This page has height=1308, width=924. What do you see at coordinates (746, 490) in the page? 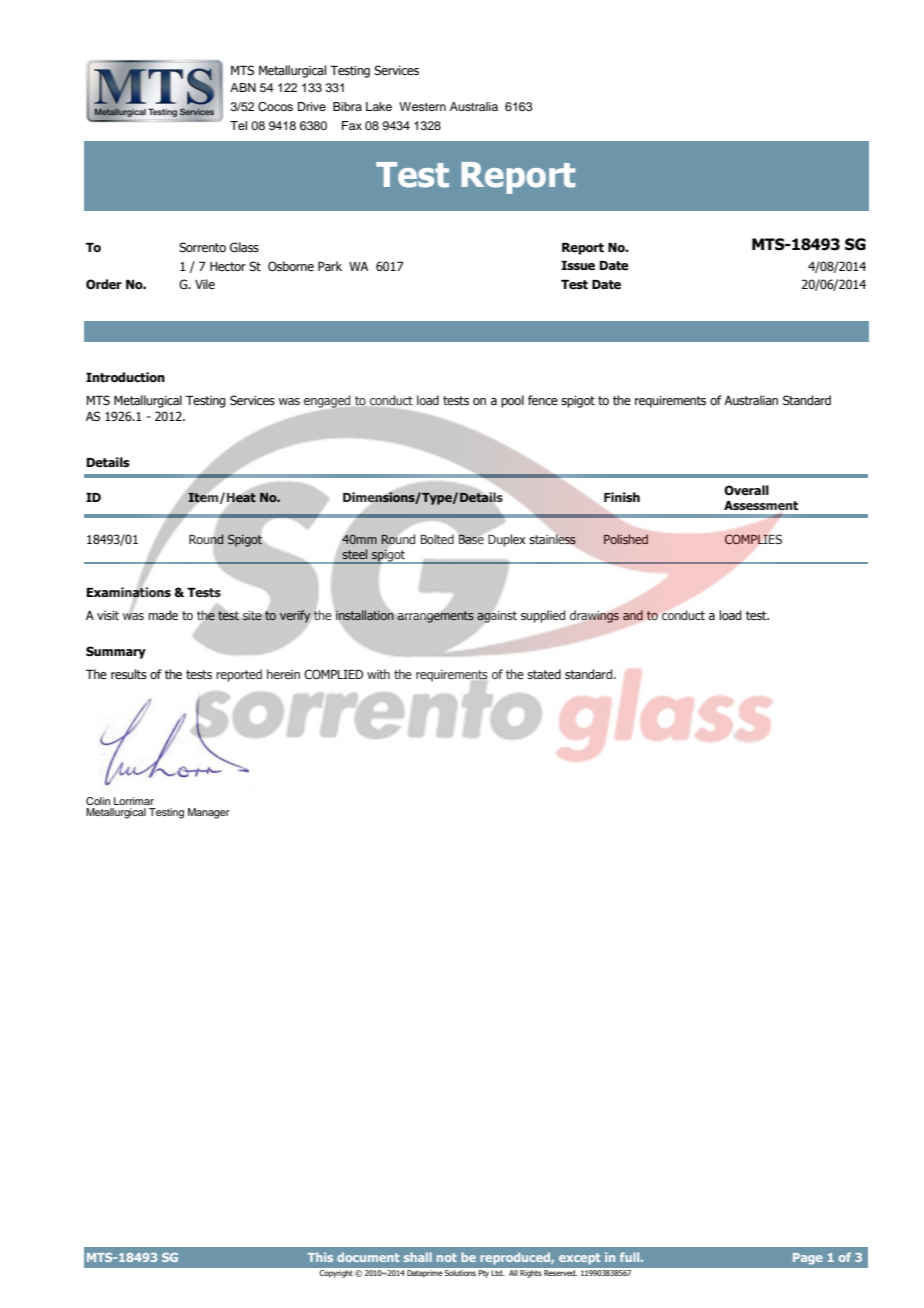
I see `Overall` at bounding box center [746, 490].
